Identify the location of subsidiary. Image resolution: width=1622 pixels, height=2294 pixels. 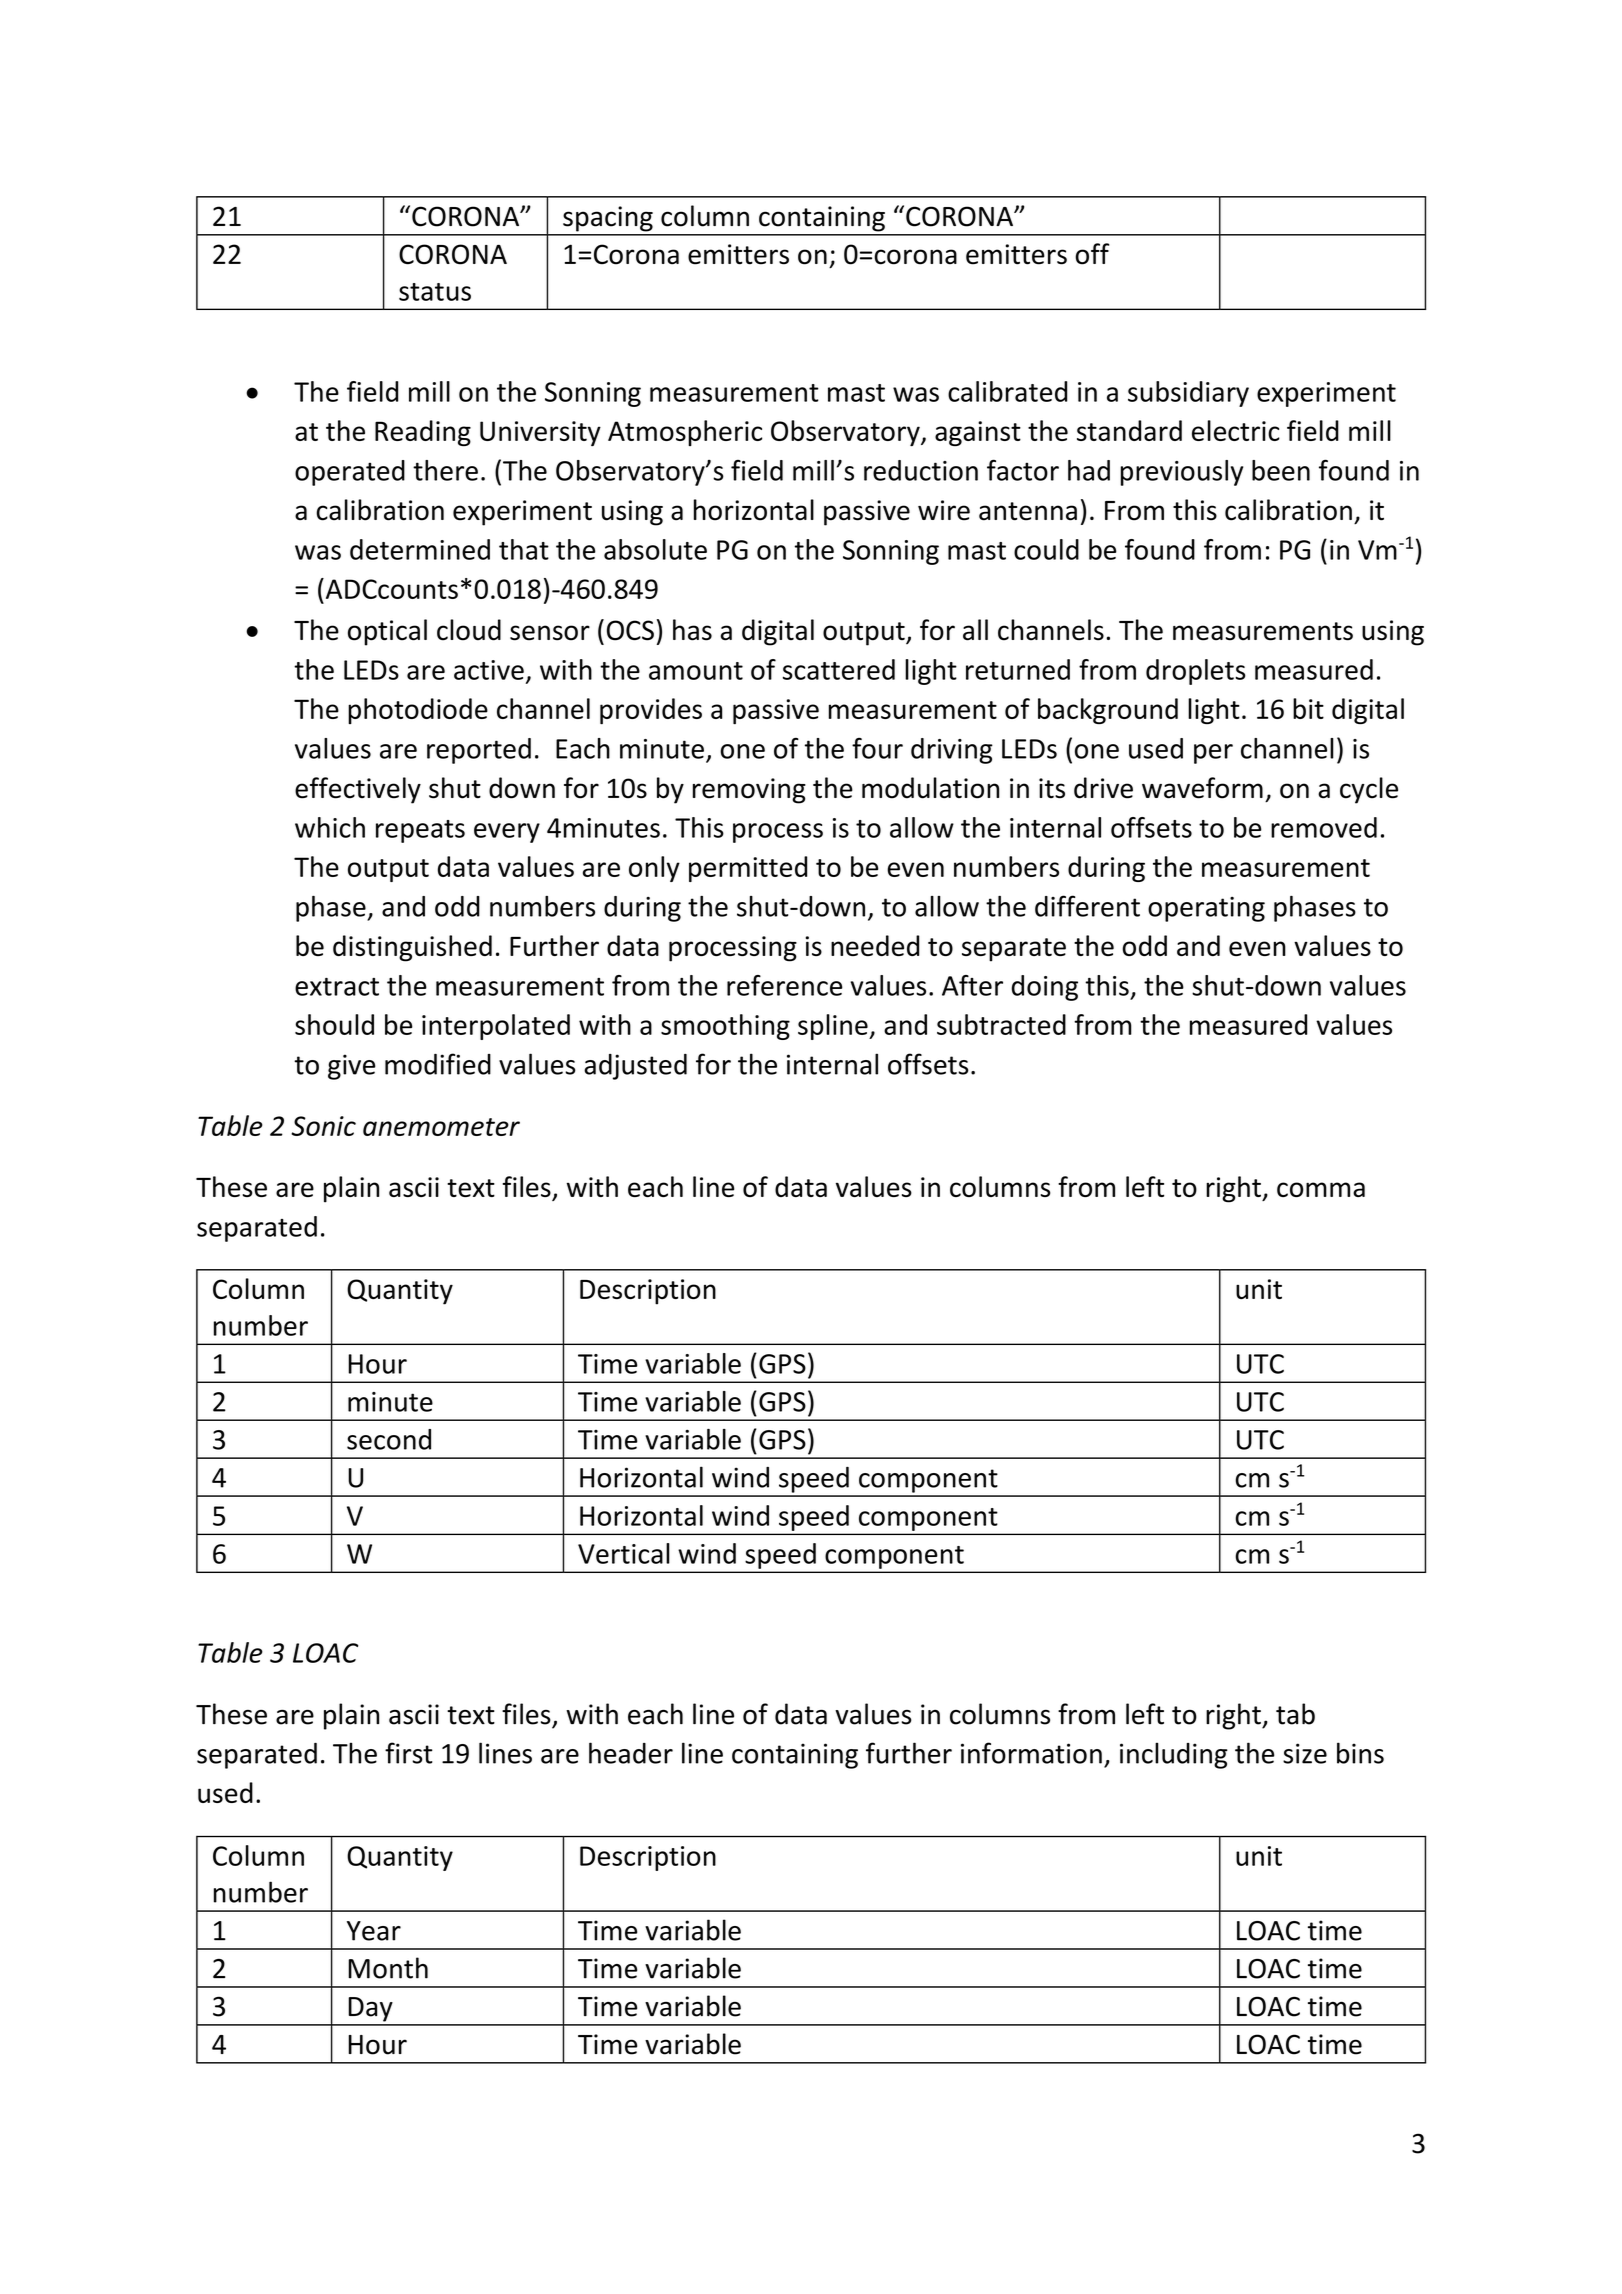
(1188, 394).
